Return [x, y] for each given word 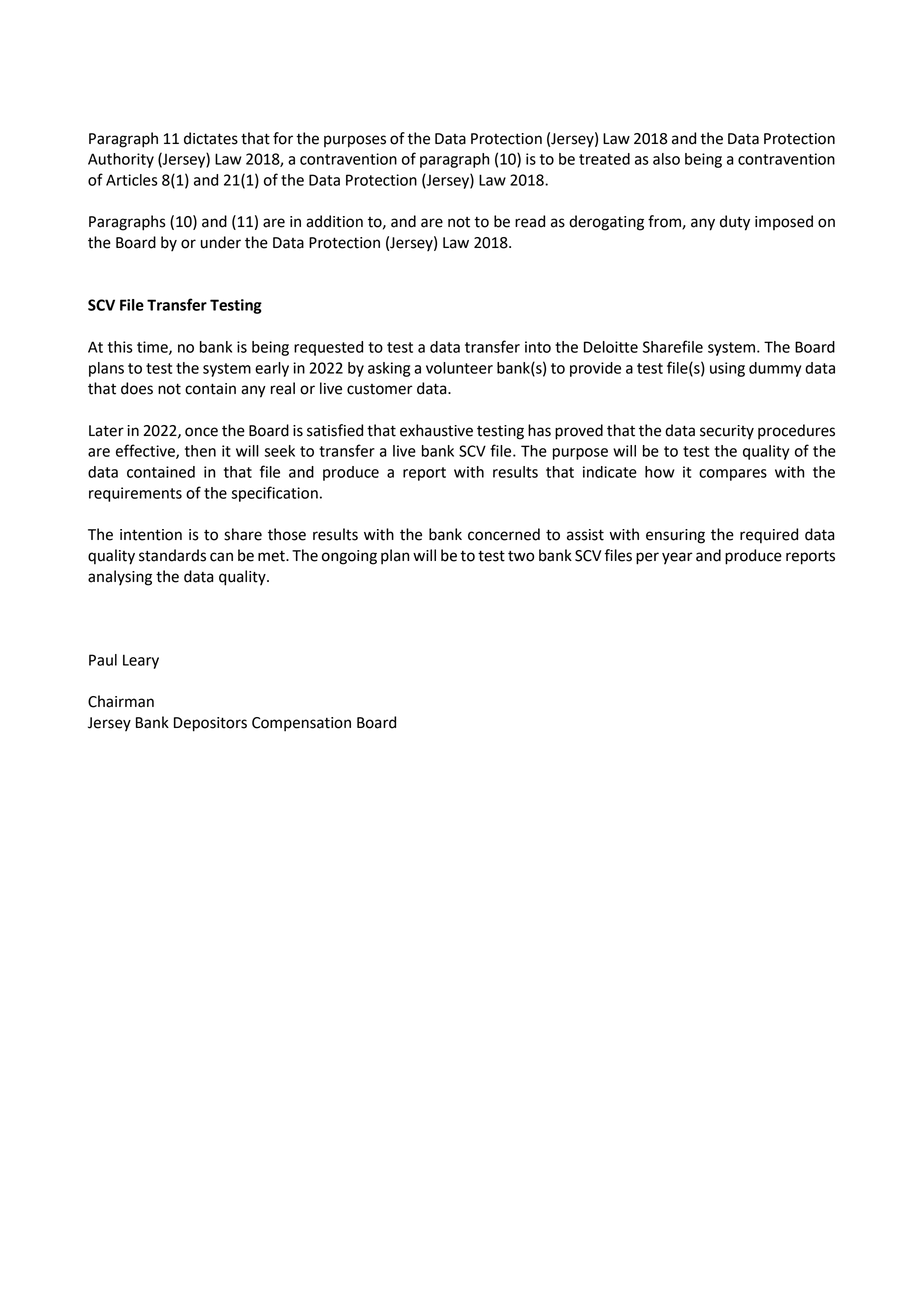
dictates [211, 138]
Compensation [301, 724]
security [727, 432]
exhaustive [436, 430]
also [666, 159]
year [677, 558]
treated [604, 159]
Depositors [210, 724]
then [200, 451]
